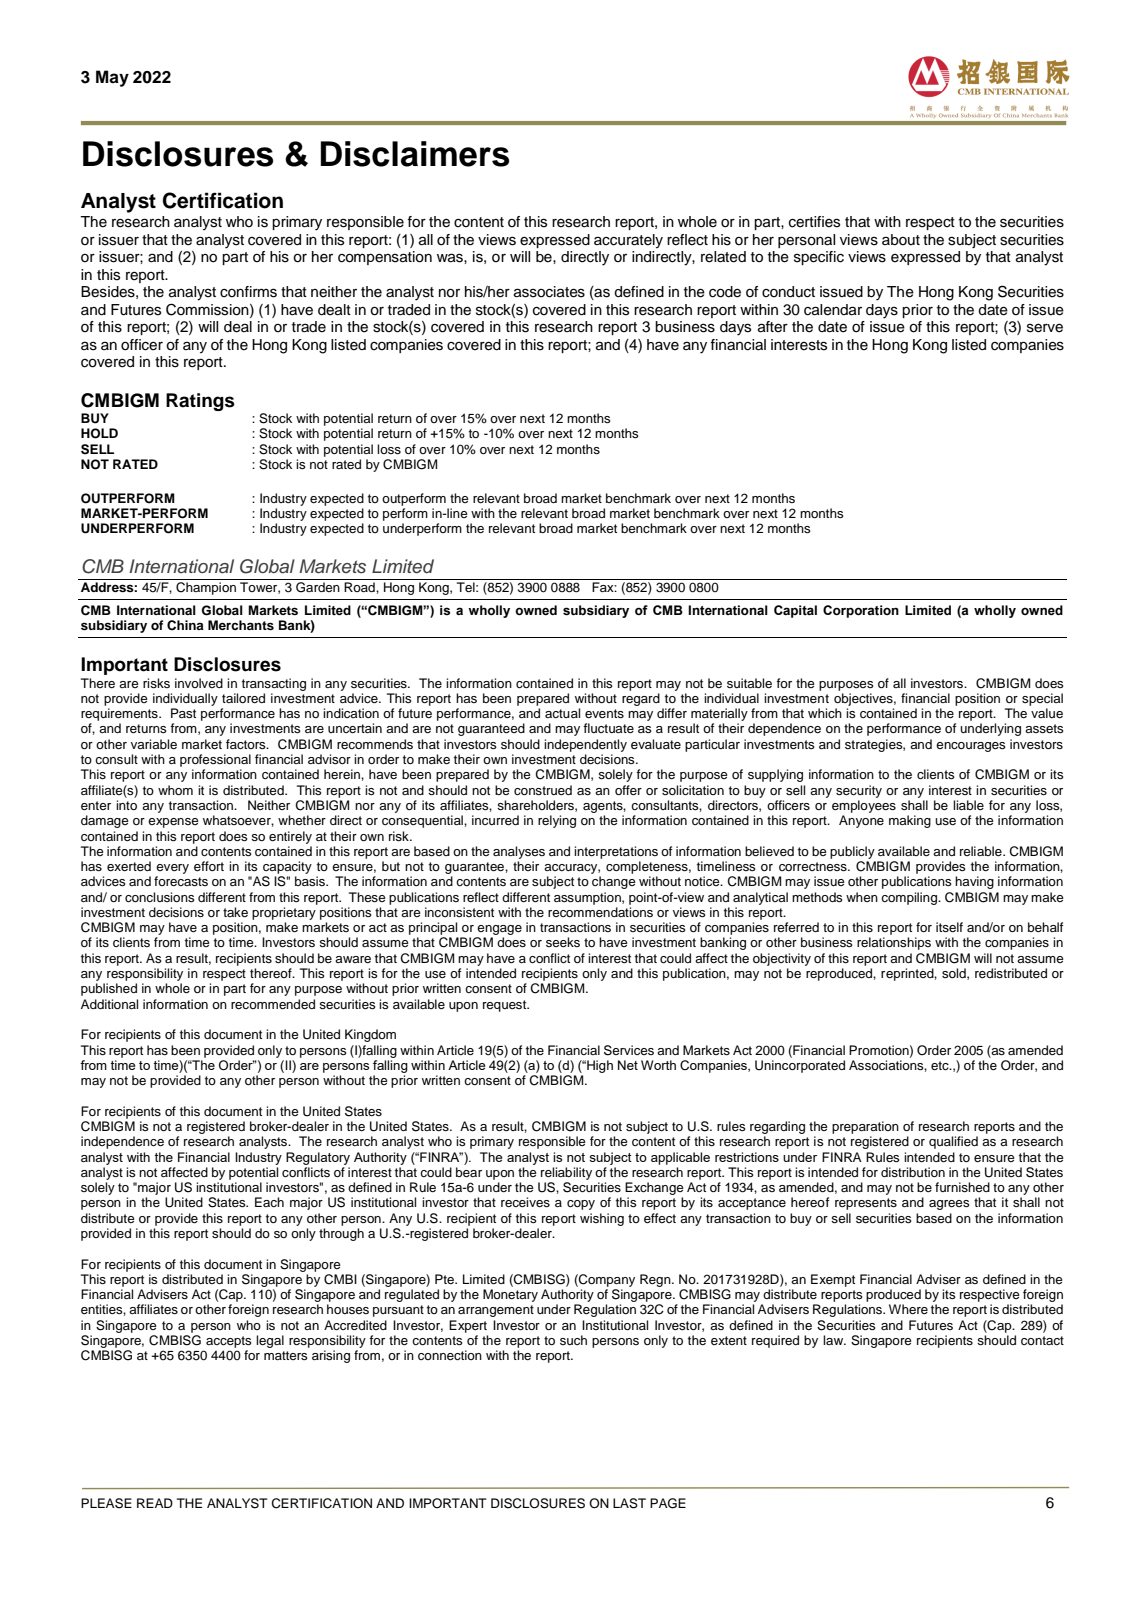  I want to click on READ, so click(155, 1503).
